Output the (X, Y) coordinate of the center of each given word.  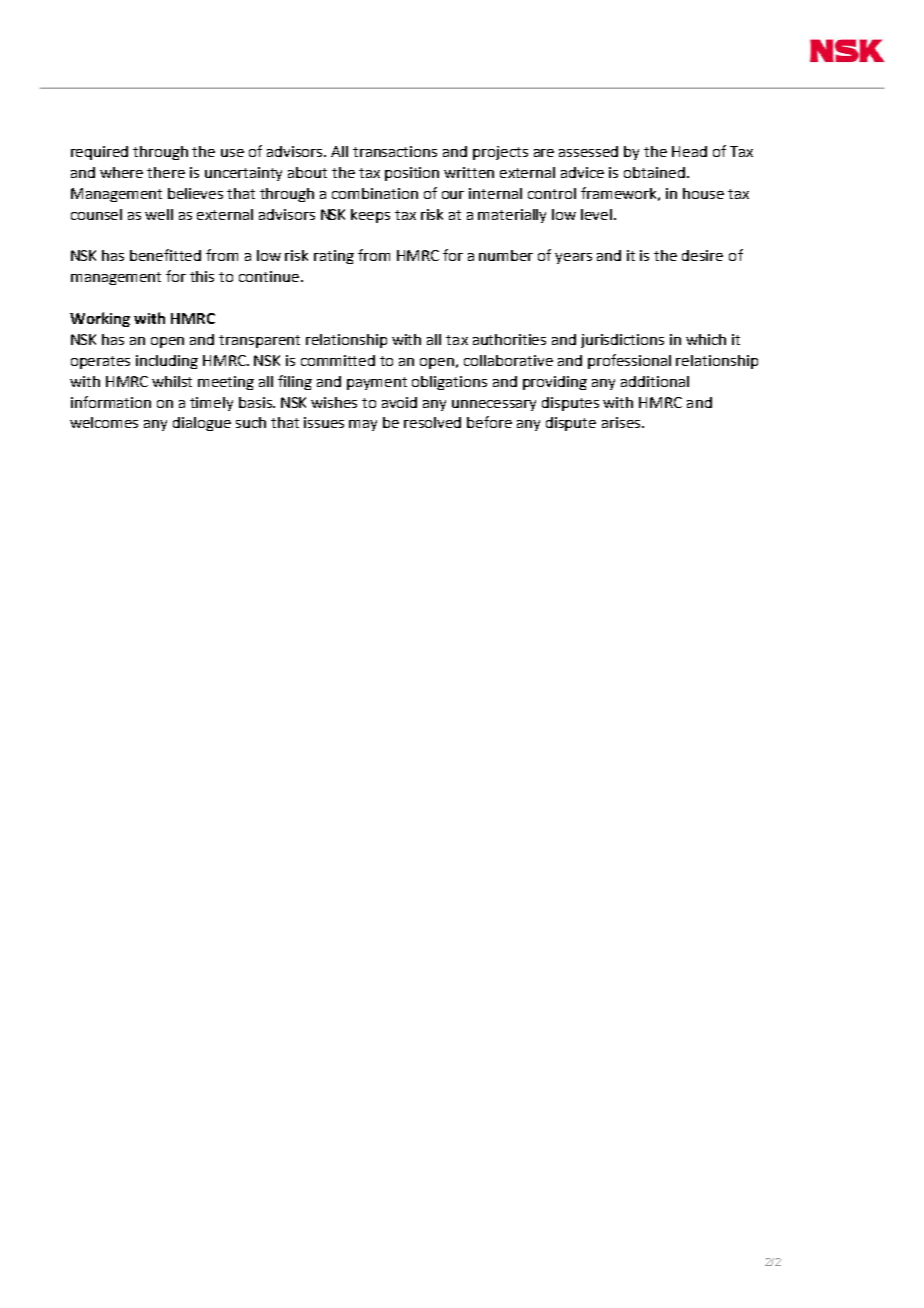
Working (100, 319)
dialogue (202, 424)
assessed (588, 151)
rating (334, 257)
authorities (509, 339)
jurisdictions (622, 341)
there (166, 172)
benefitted (165, 255)
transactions (395, 151)
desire (702, 255)
